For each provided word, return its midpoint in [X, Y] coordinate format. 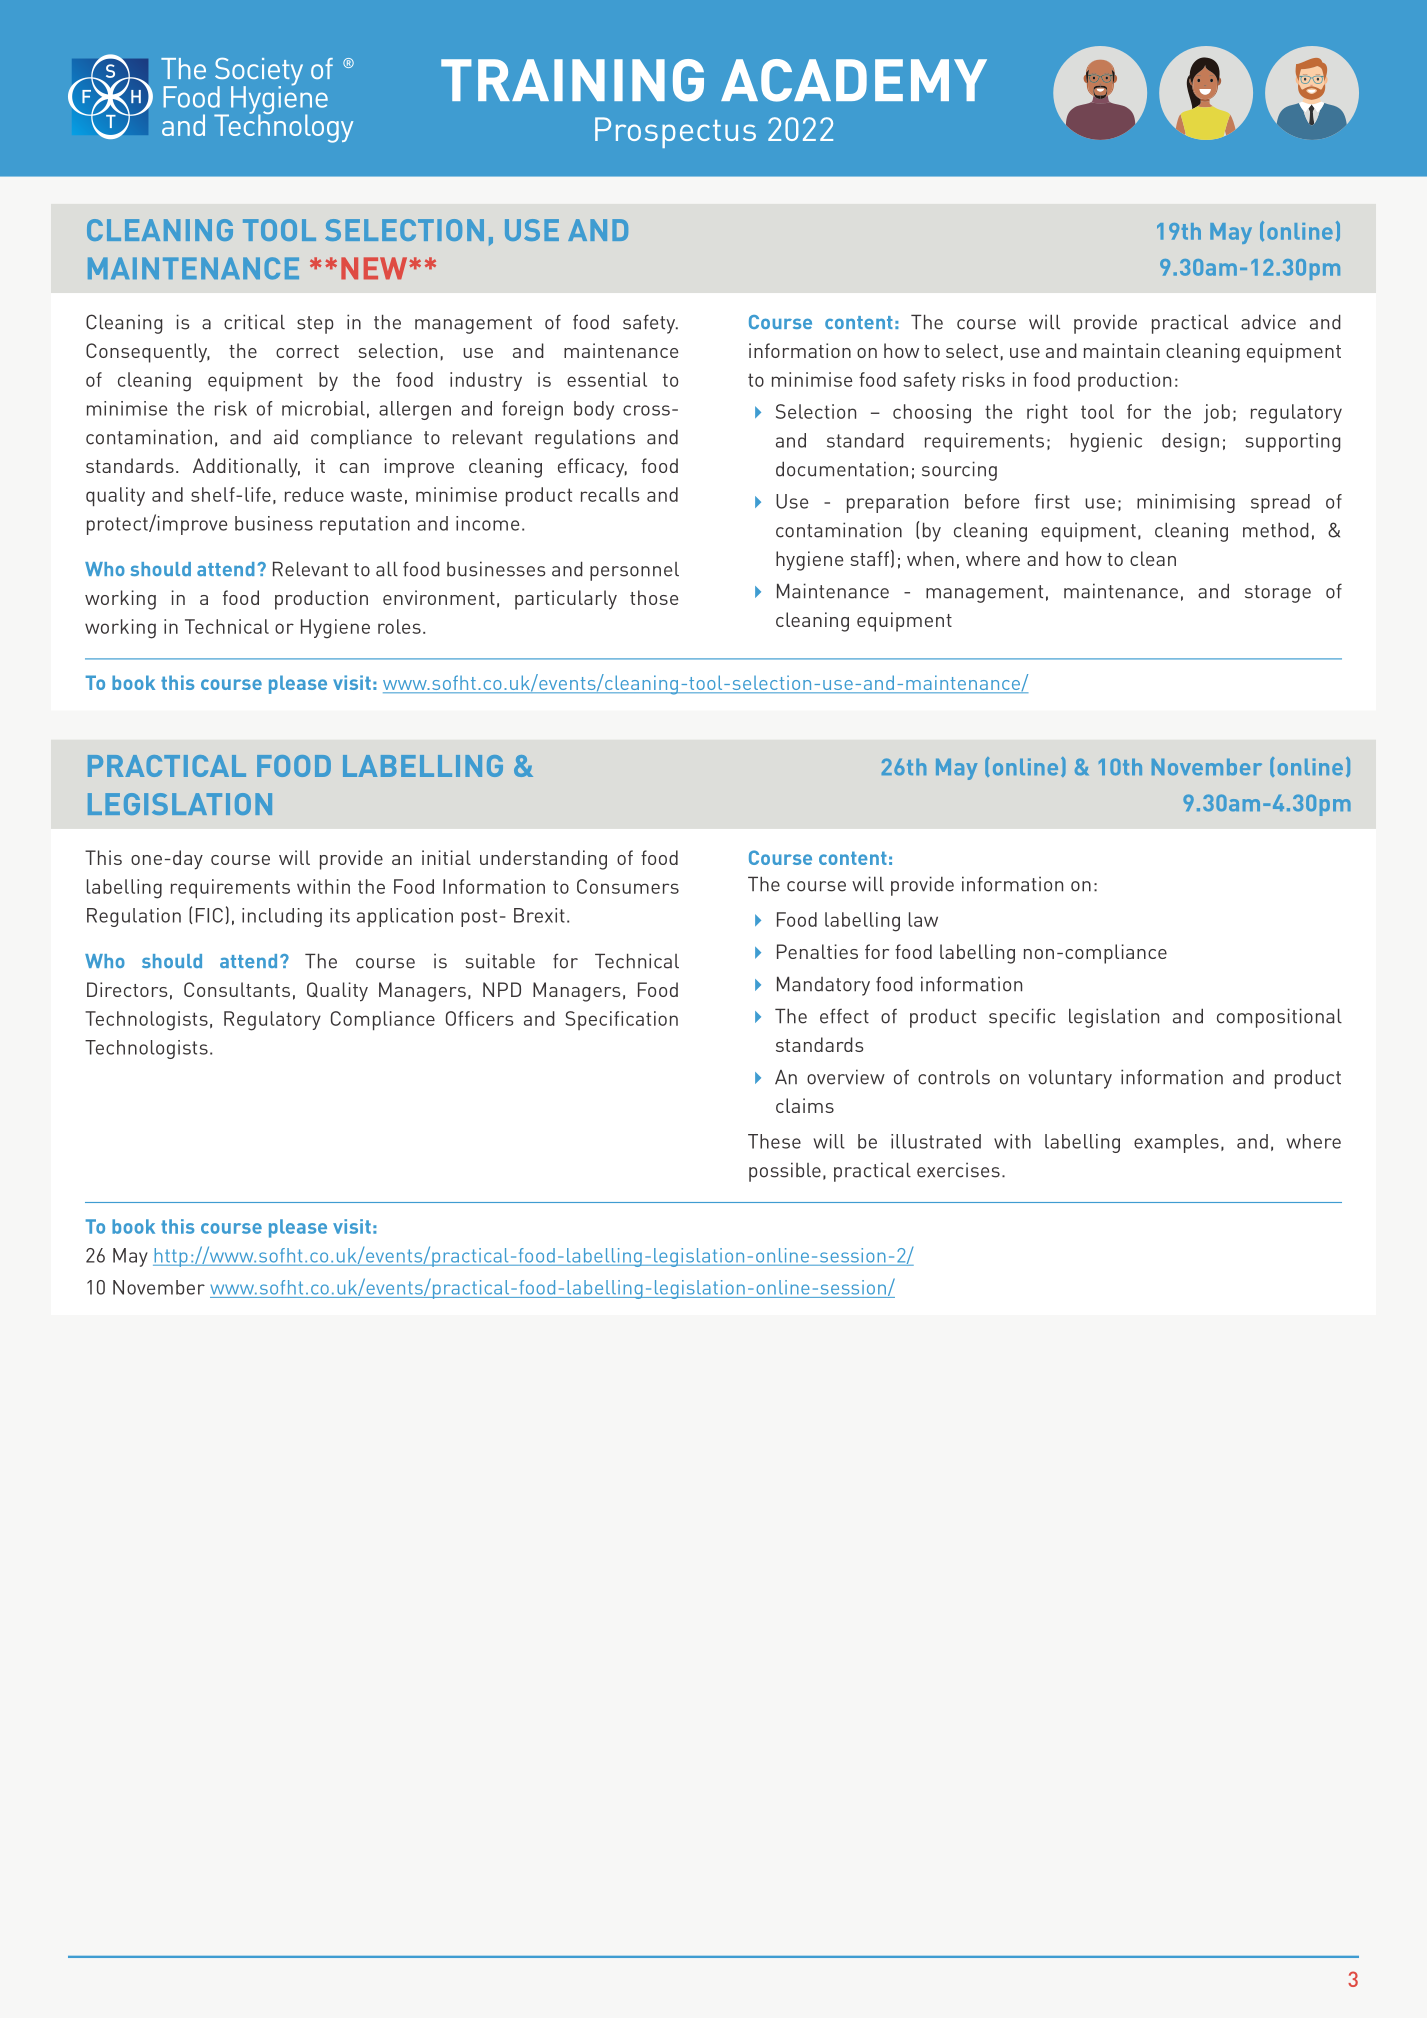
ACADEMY [854, 80]
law [923, 919]
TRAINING [572, 80]
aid [286, 437]
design [1190, 442]
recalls [610, 494]
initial [446, 857]
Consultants [237, 989]
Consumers [628, 886]
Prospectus [675, 132]
